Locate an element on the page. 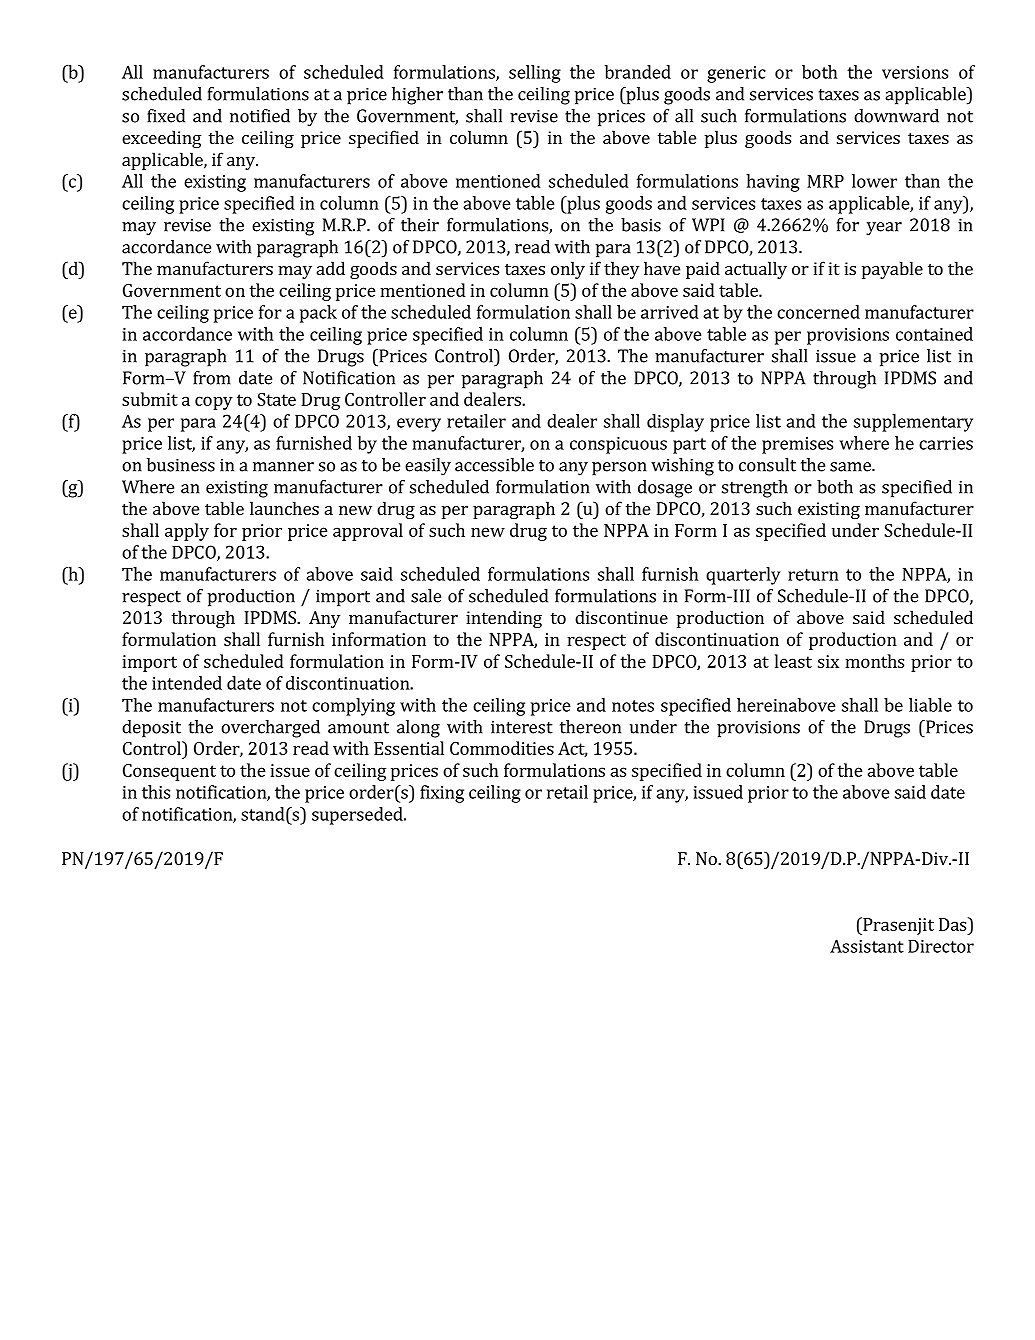 The width and height of the document is (1035, 1340). Assistant is located at coordinates (867, 946).
